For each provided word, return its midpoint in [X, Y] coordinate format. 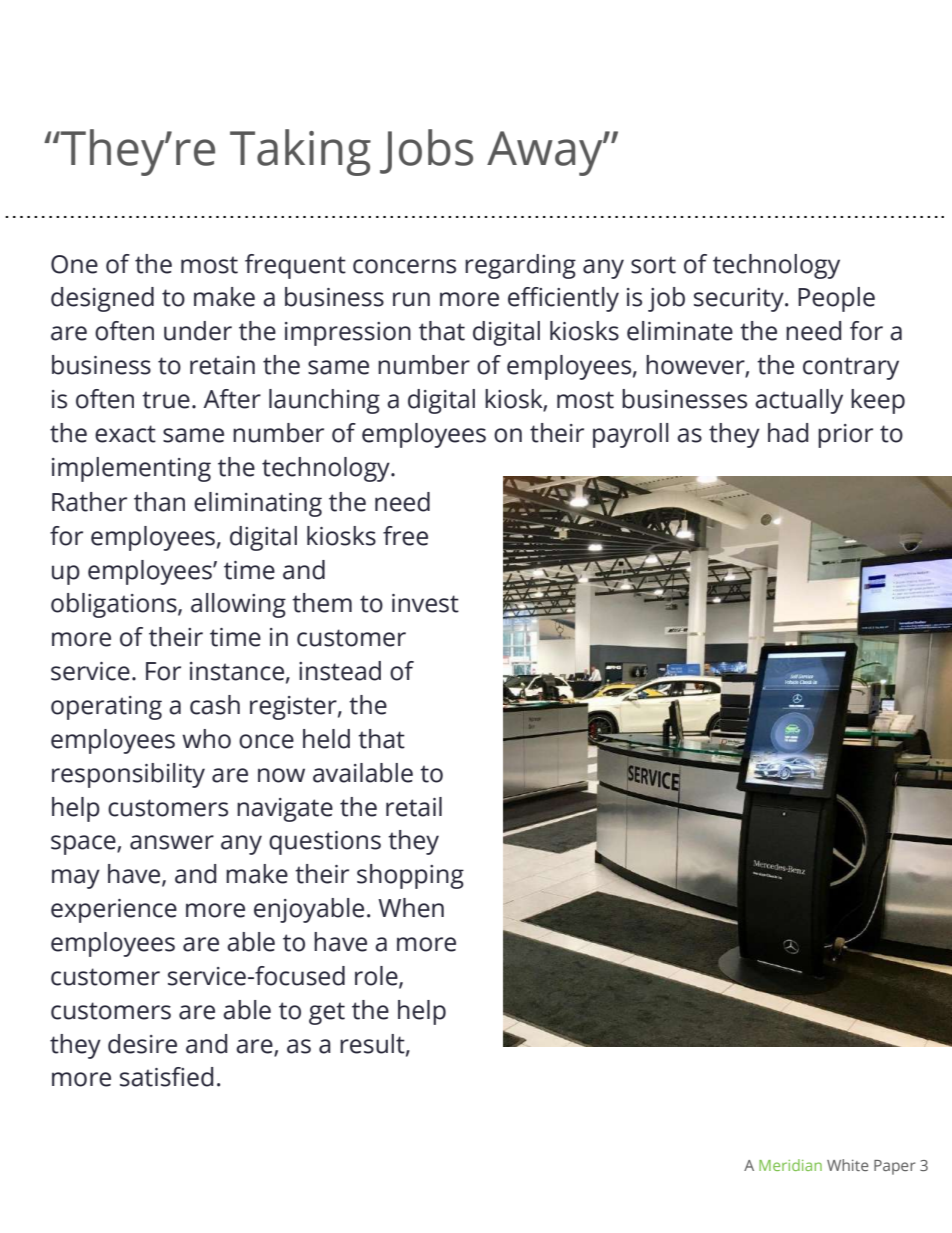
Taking [300, 152]
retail [414, 807]
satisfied [166, 1077]
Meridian [790, 1165]
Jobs [426, 151]
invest [425, 603]
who [206, 739]
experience [114, 911]
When [411, 908]
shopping [410, 876]
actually [799, 401]
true [166, 400]
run [411, 299]
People [836, 299]
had [788, 433]
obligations [115, 605]
